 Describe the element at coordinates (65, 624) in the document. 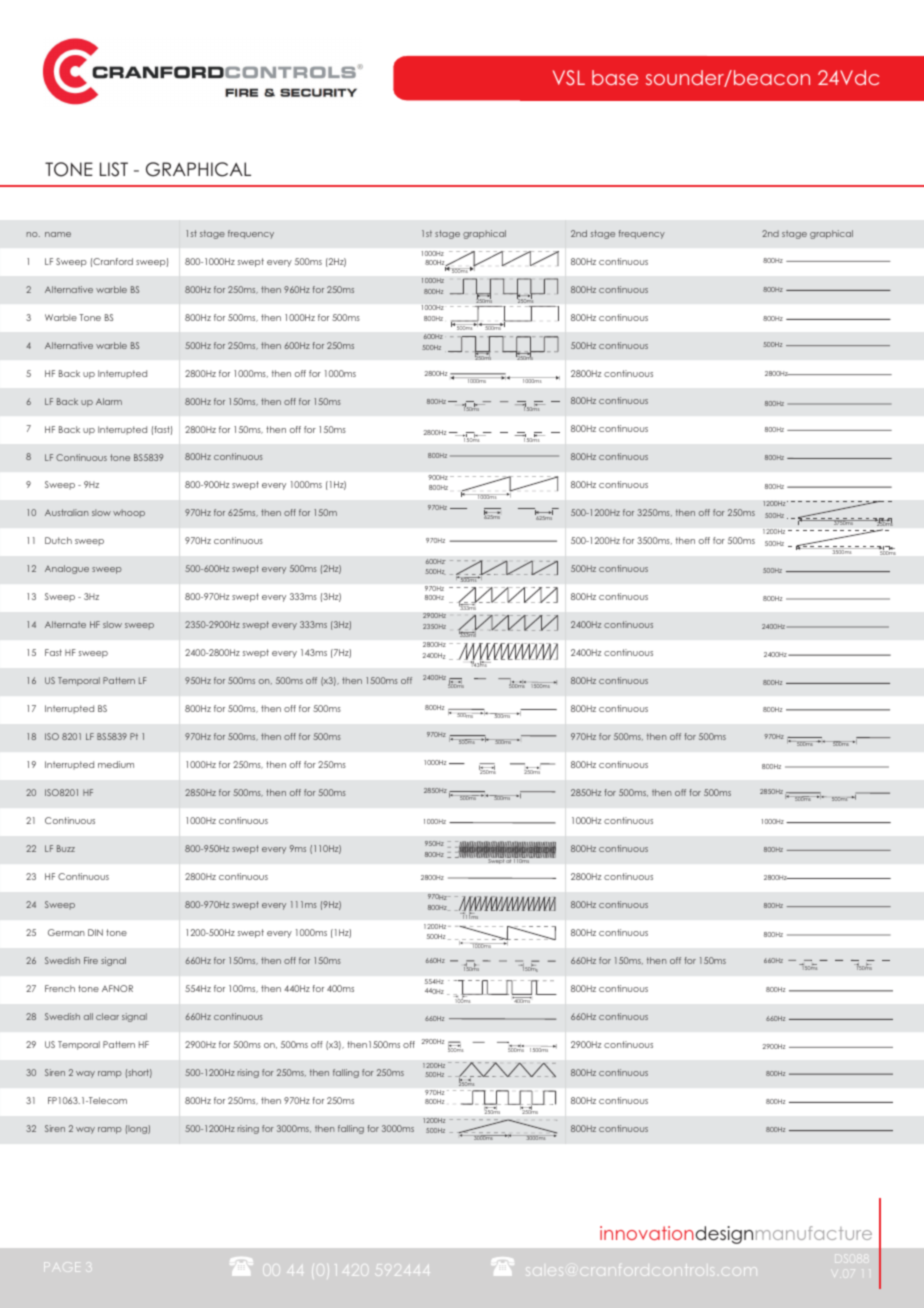

I see `Alternate` at that location.
